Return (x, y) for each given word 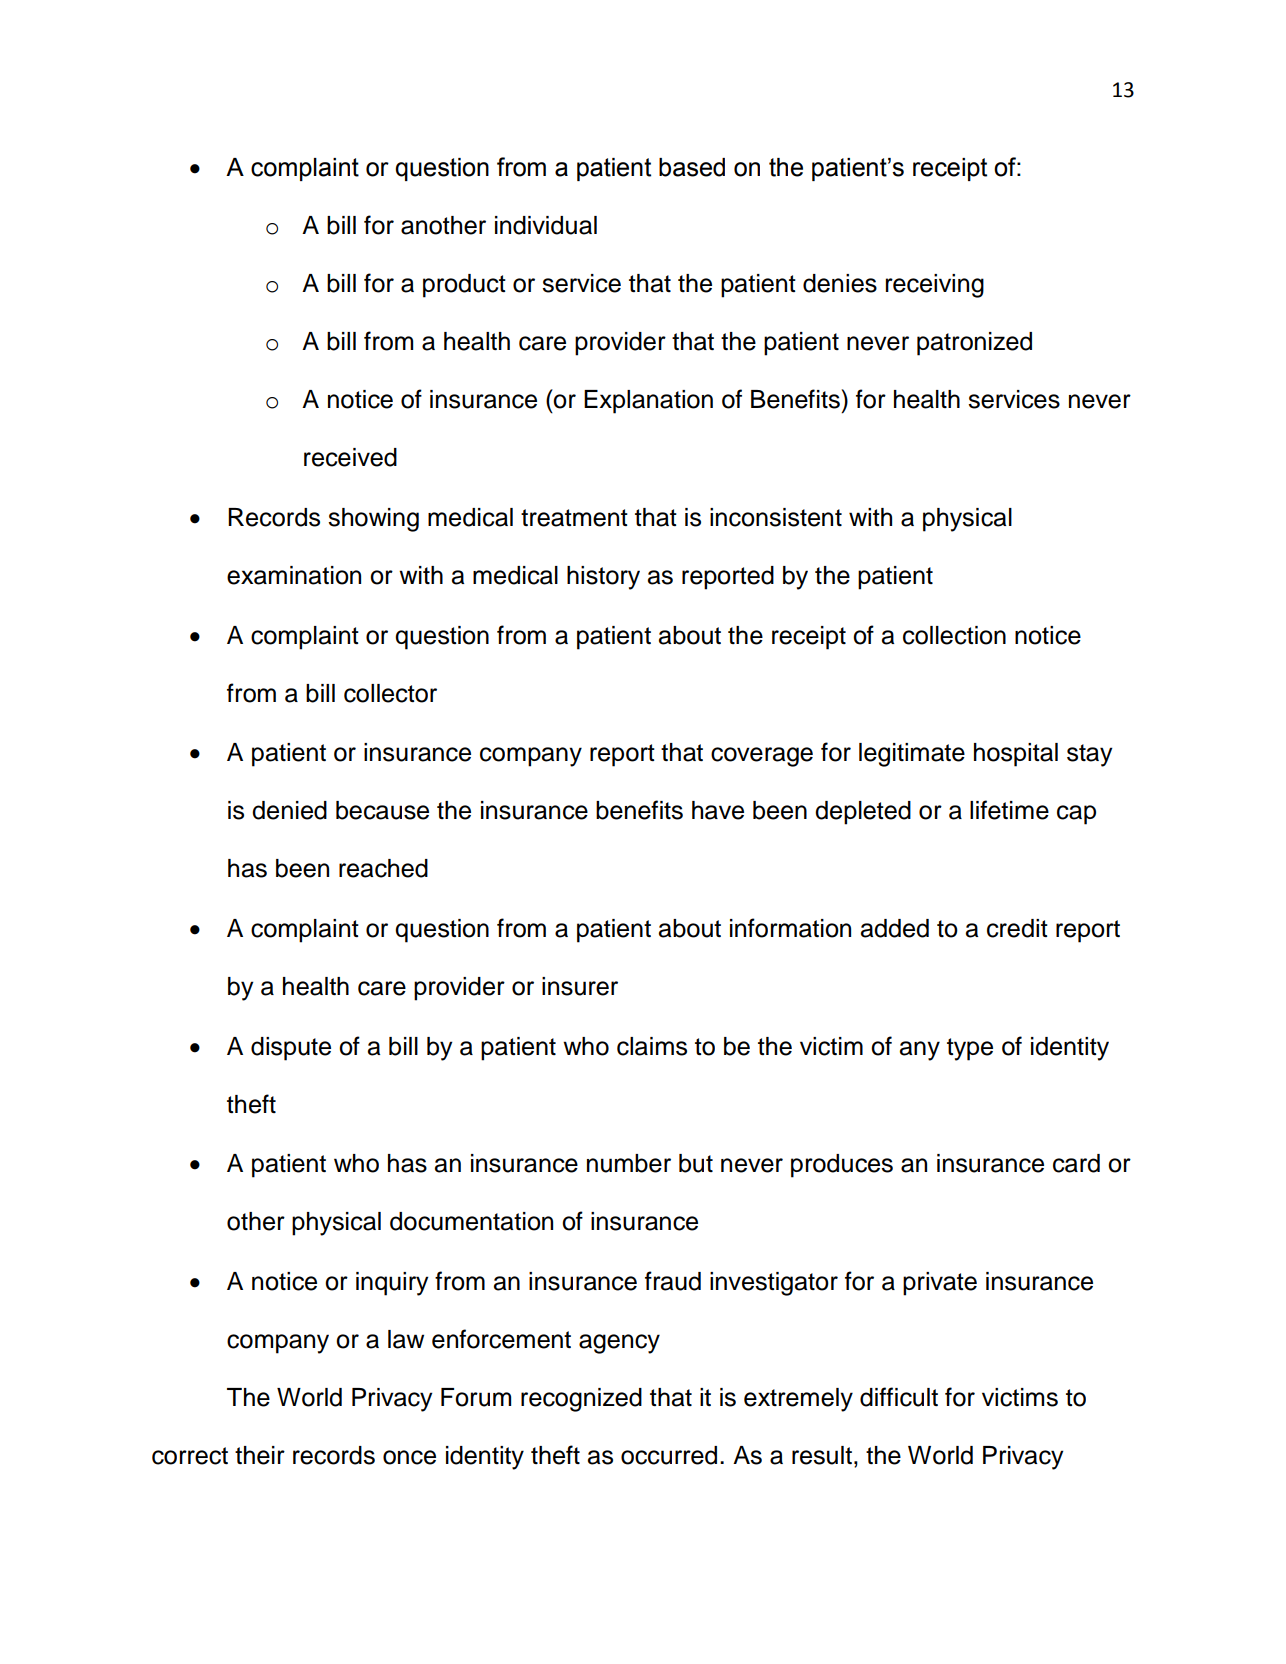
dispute (291, 1049)
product (464, 286)
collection (954, 635)
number (629, 1163)
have (718, 810)
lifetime (1009, 810)
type (970, 1049)
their (260, 1455)
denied (289, 810)
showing (373, 520)
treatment (574, 518)
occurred (669, 1455)
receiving (935, 286)
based (692, 167)
